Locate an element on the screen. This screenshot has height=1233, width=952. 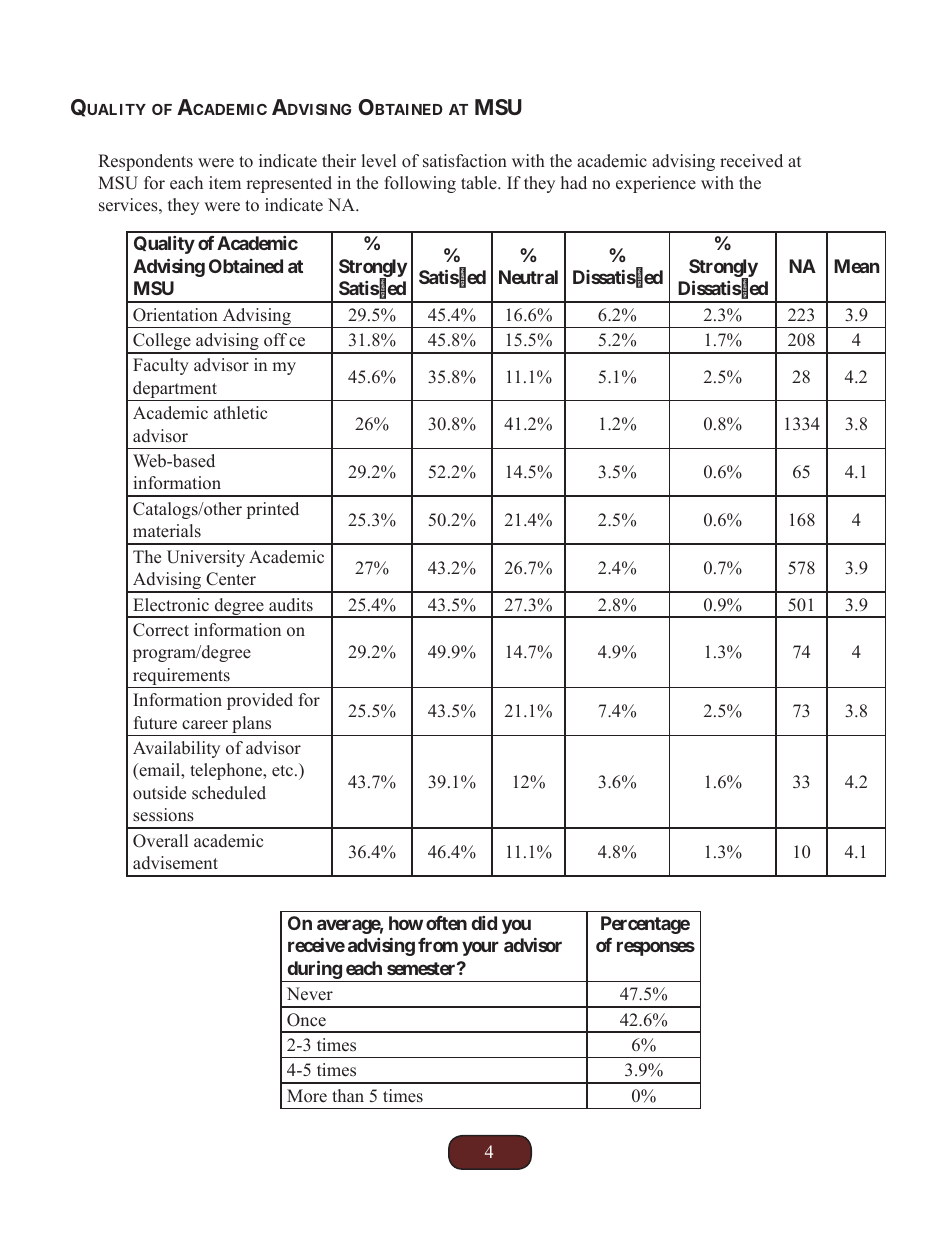
item is located at coordinates (225, 183).
